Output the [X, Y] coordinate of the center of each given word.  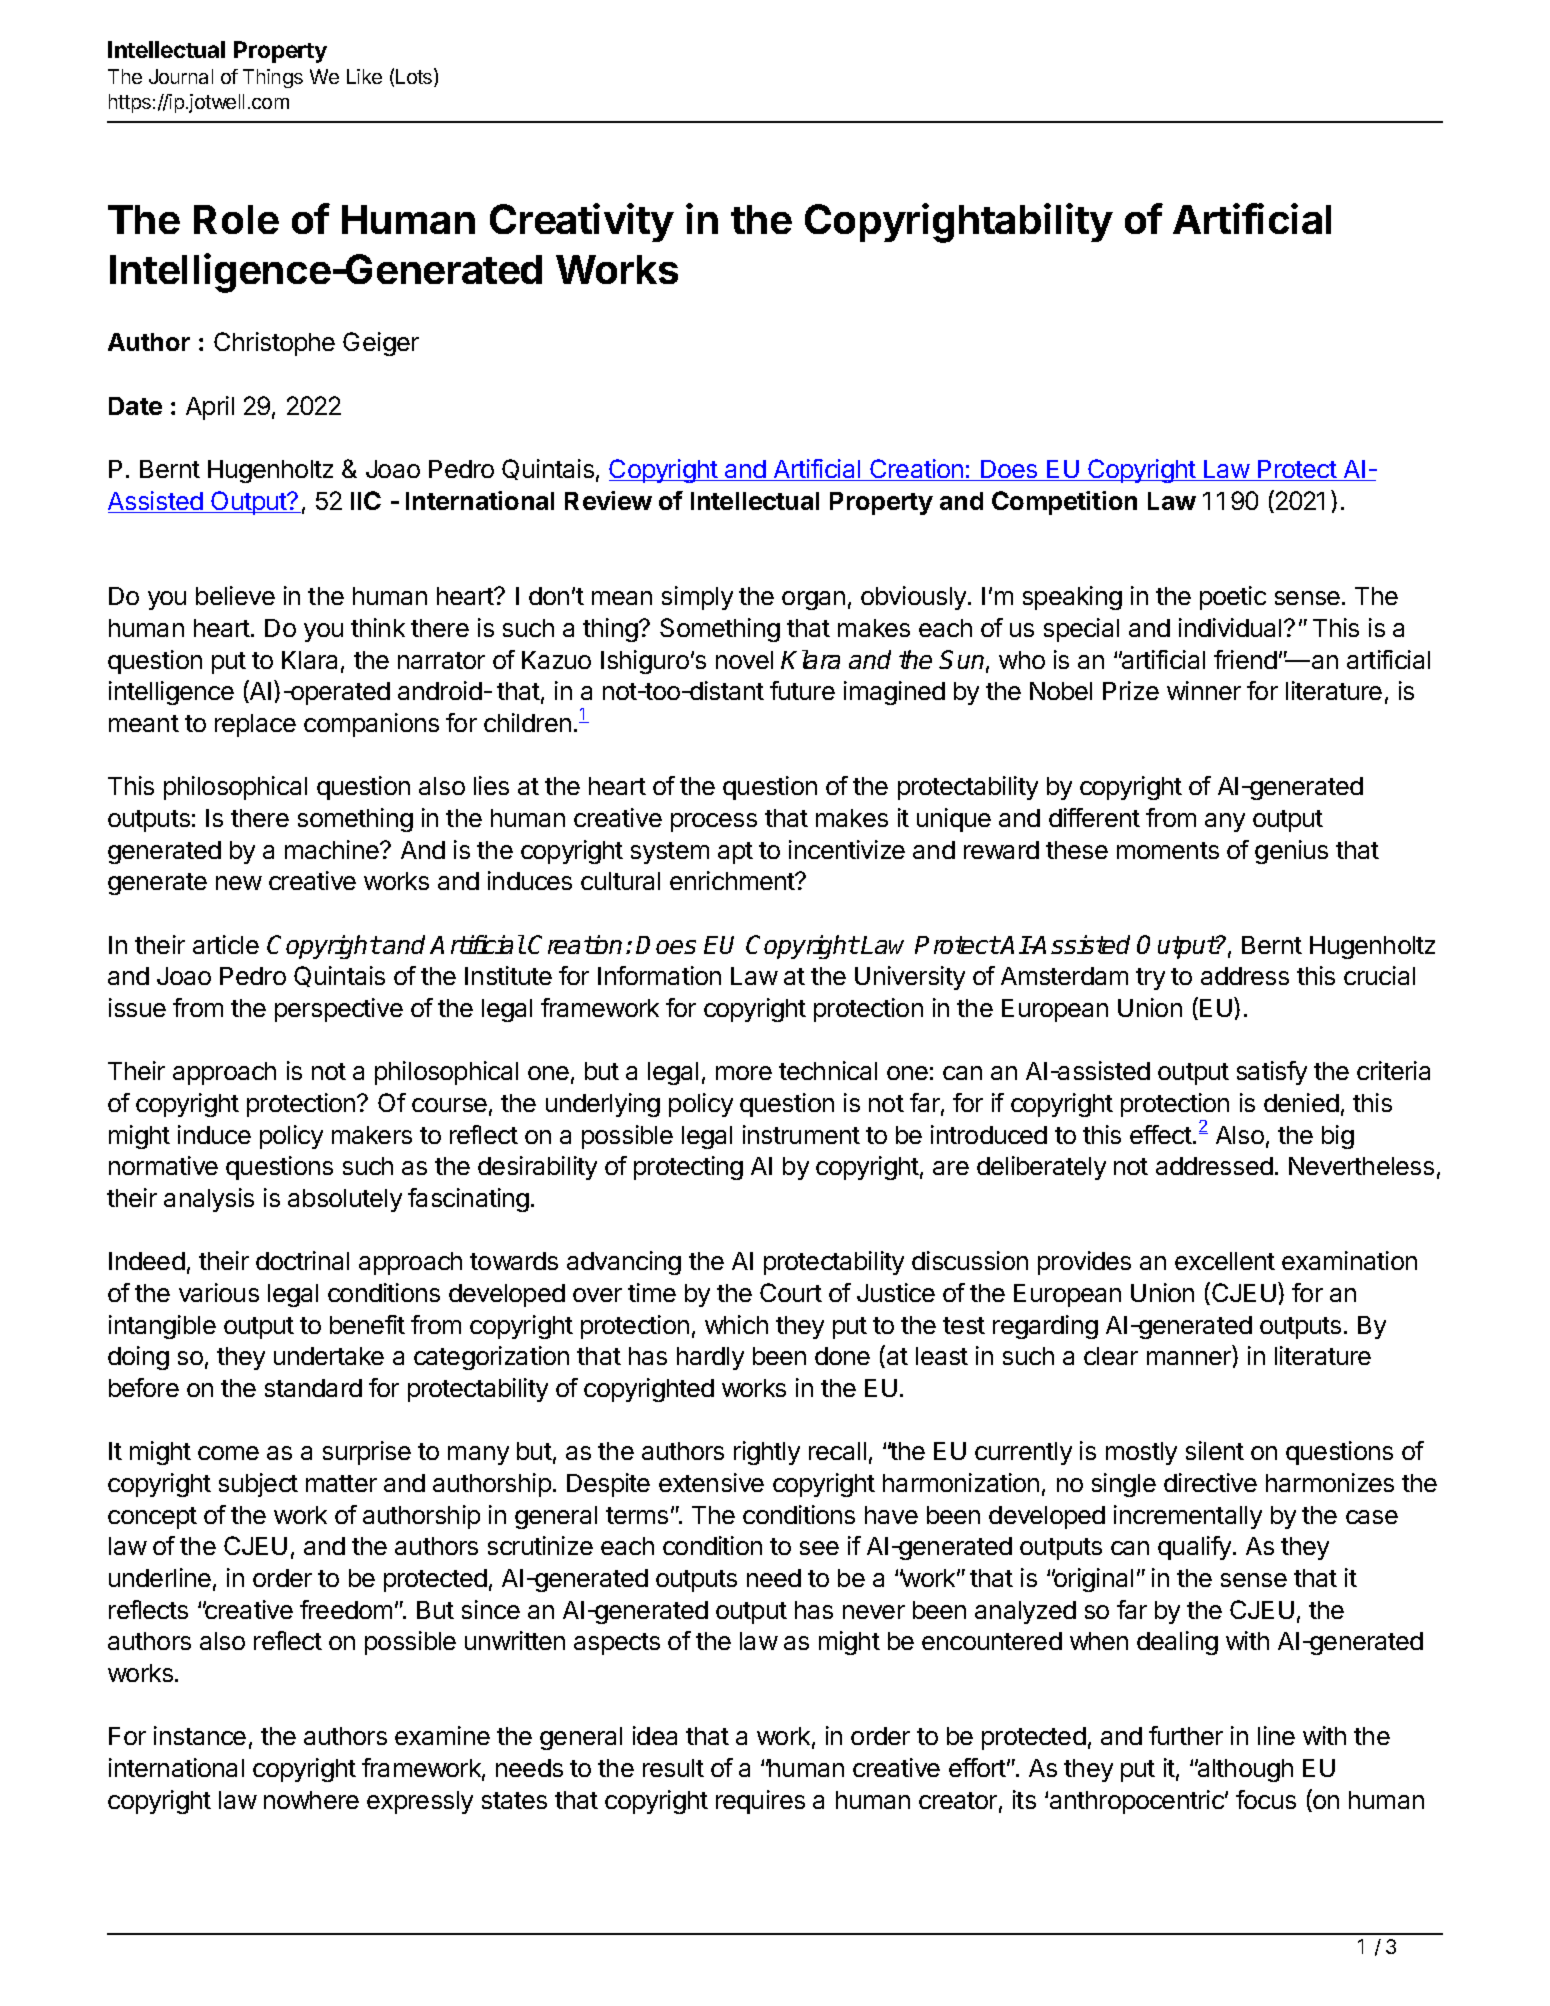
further [1186, 1735]
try [1150, 979]
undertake [329, 1356]
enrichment [733, 880]
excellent [1225, 1261]
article [226, 944]
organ [813, 600]
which [736, 1324]
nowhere [311, 1800]
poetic [1233, 598]
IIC [366, 500]
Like [364, 76]
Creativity [582, 222]
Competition [1064, 503]
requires [760, 1802]
